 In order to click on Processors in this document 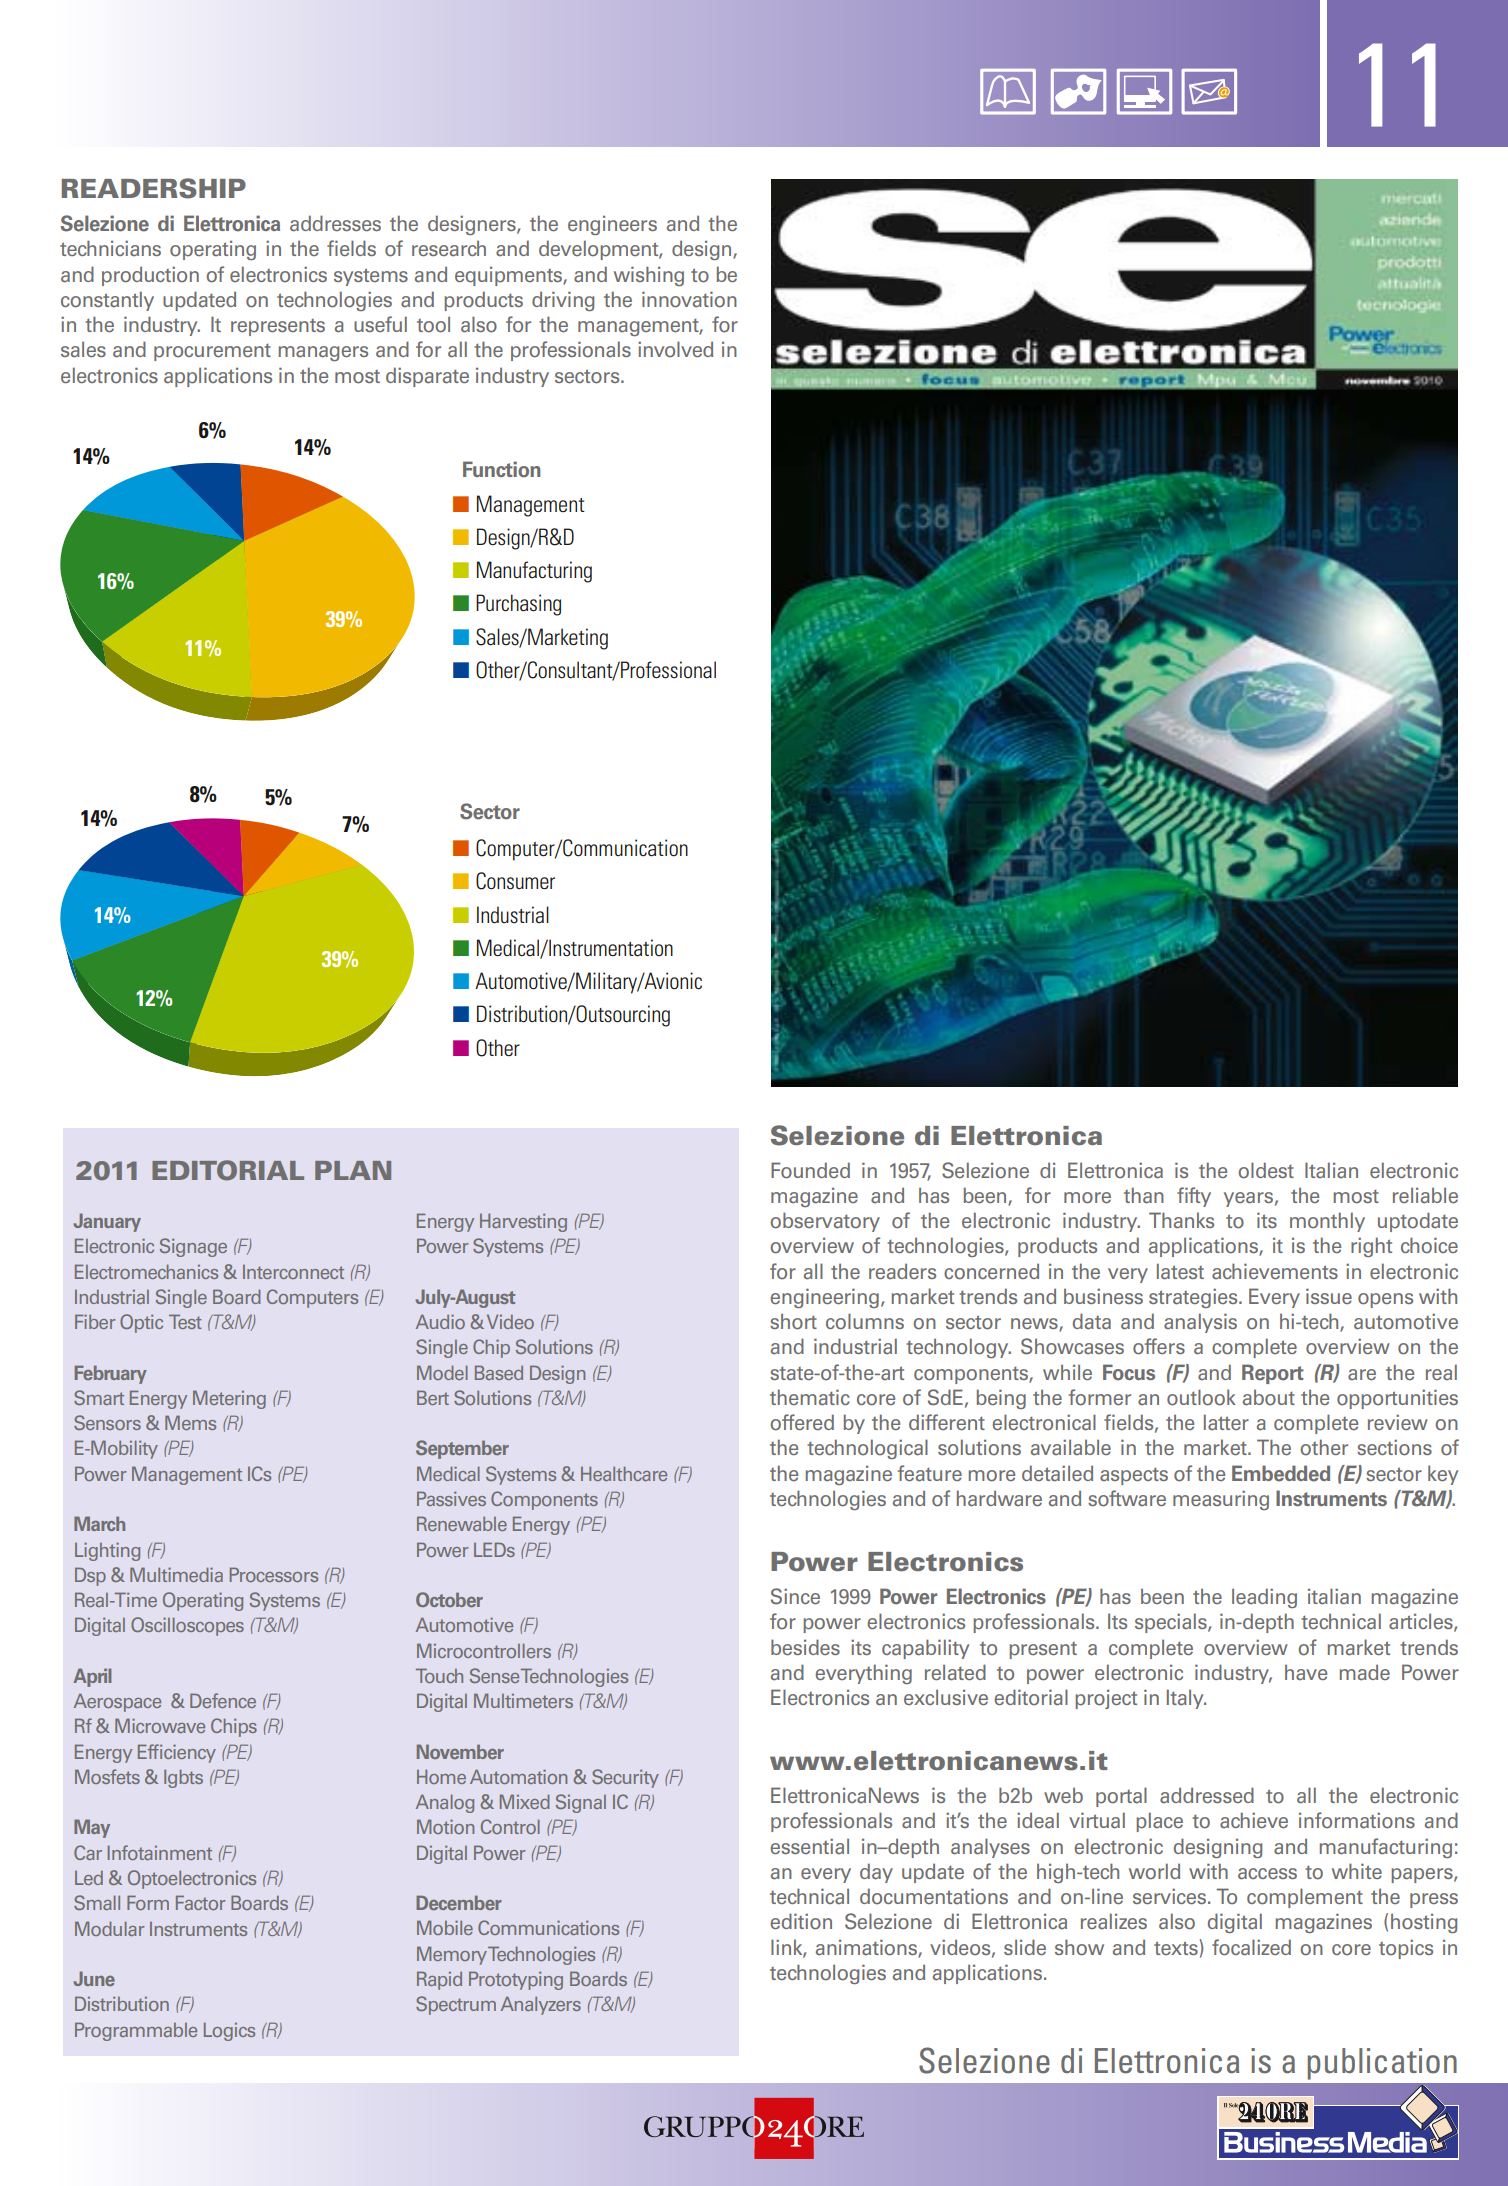, I will do `click(274, 1574)`.
